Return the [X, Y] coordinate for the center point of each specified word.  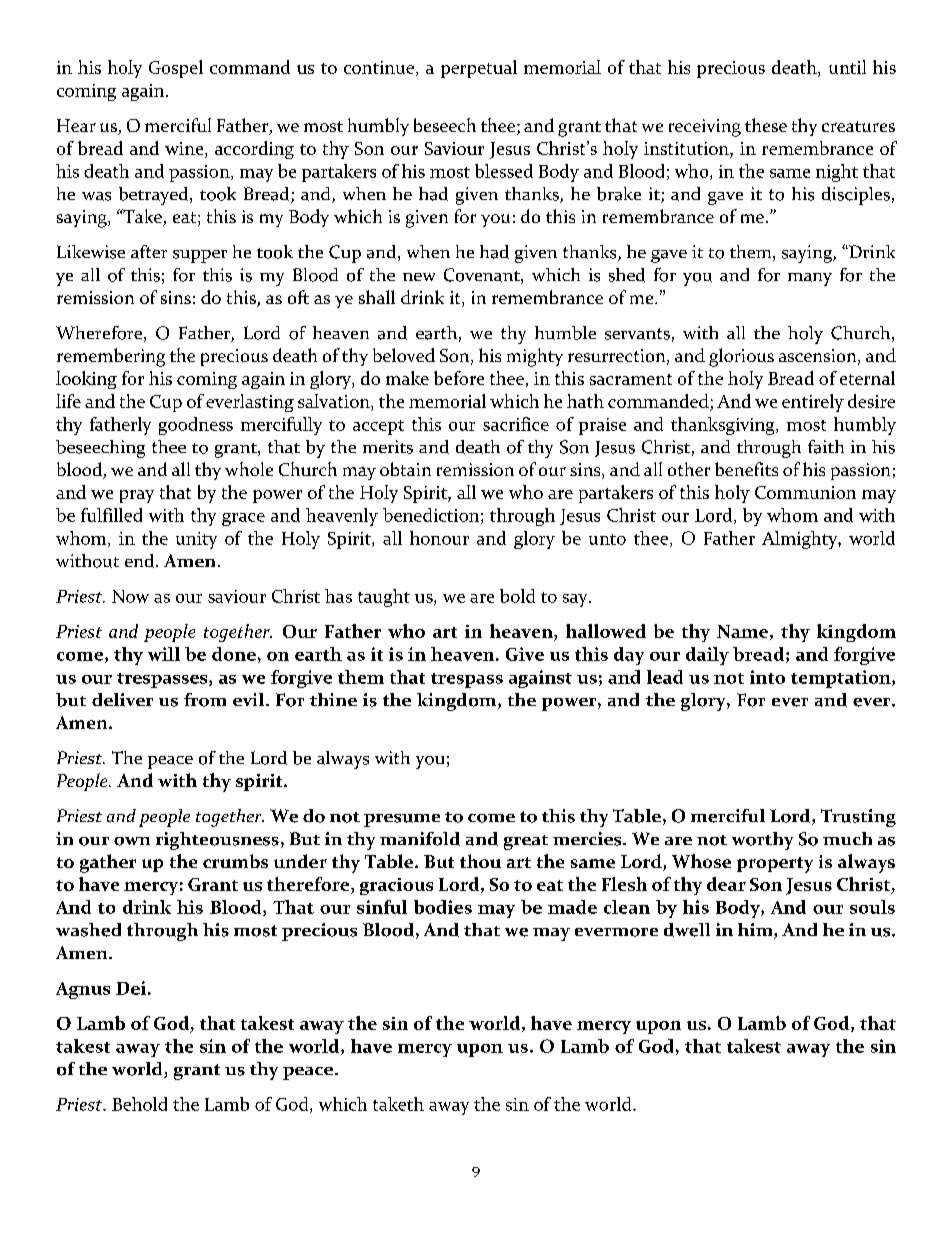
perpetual [479, 69]
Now [130, 596]
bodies [443, 907]
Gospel [176, 69]
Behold [139, 1104]
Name [742, 631]
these [766, 125]
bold [517, 596]
